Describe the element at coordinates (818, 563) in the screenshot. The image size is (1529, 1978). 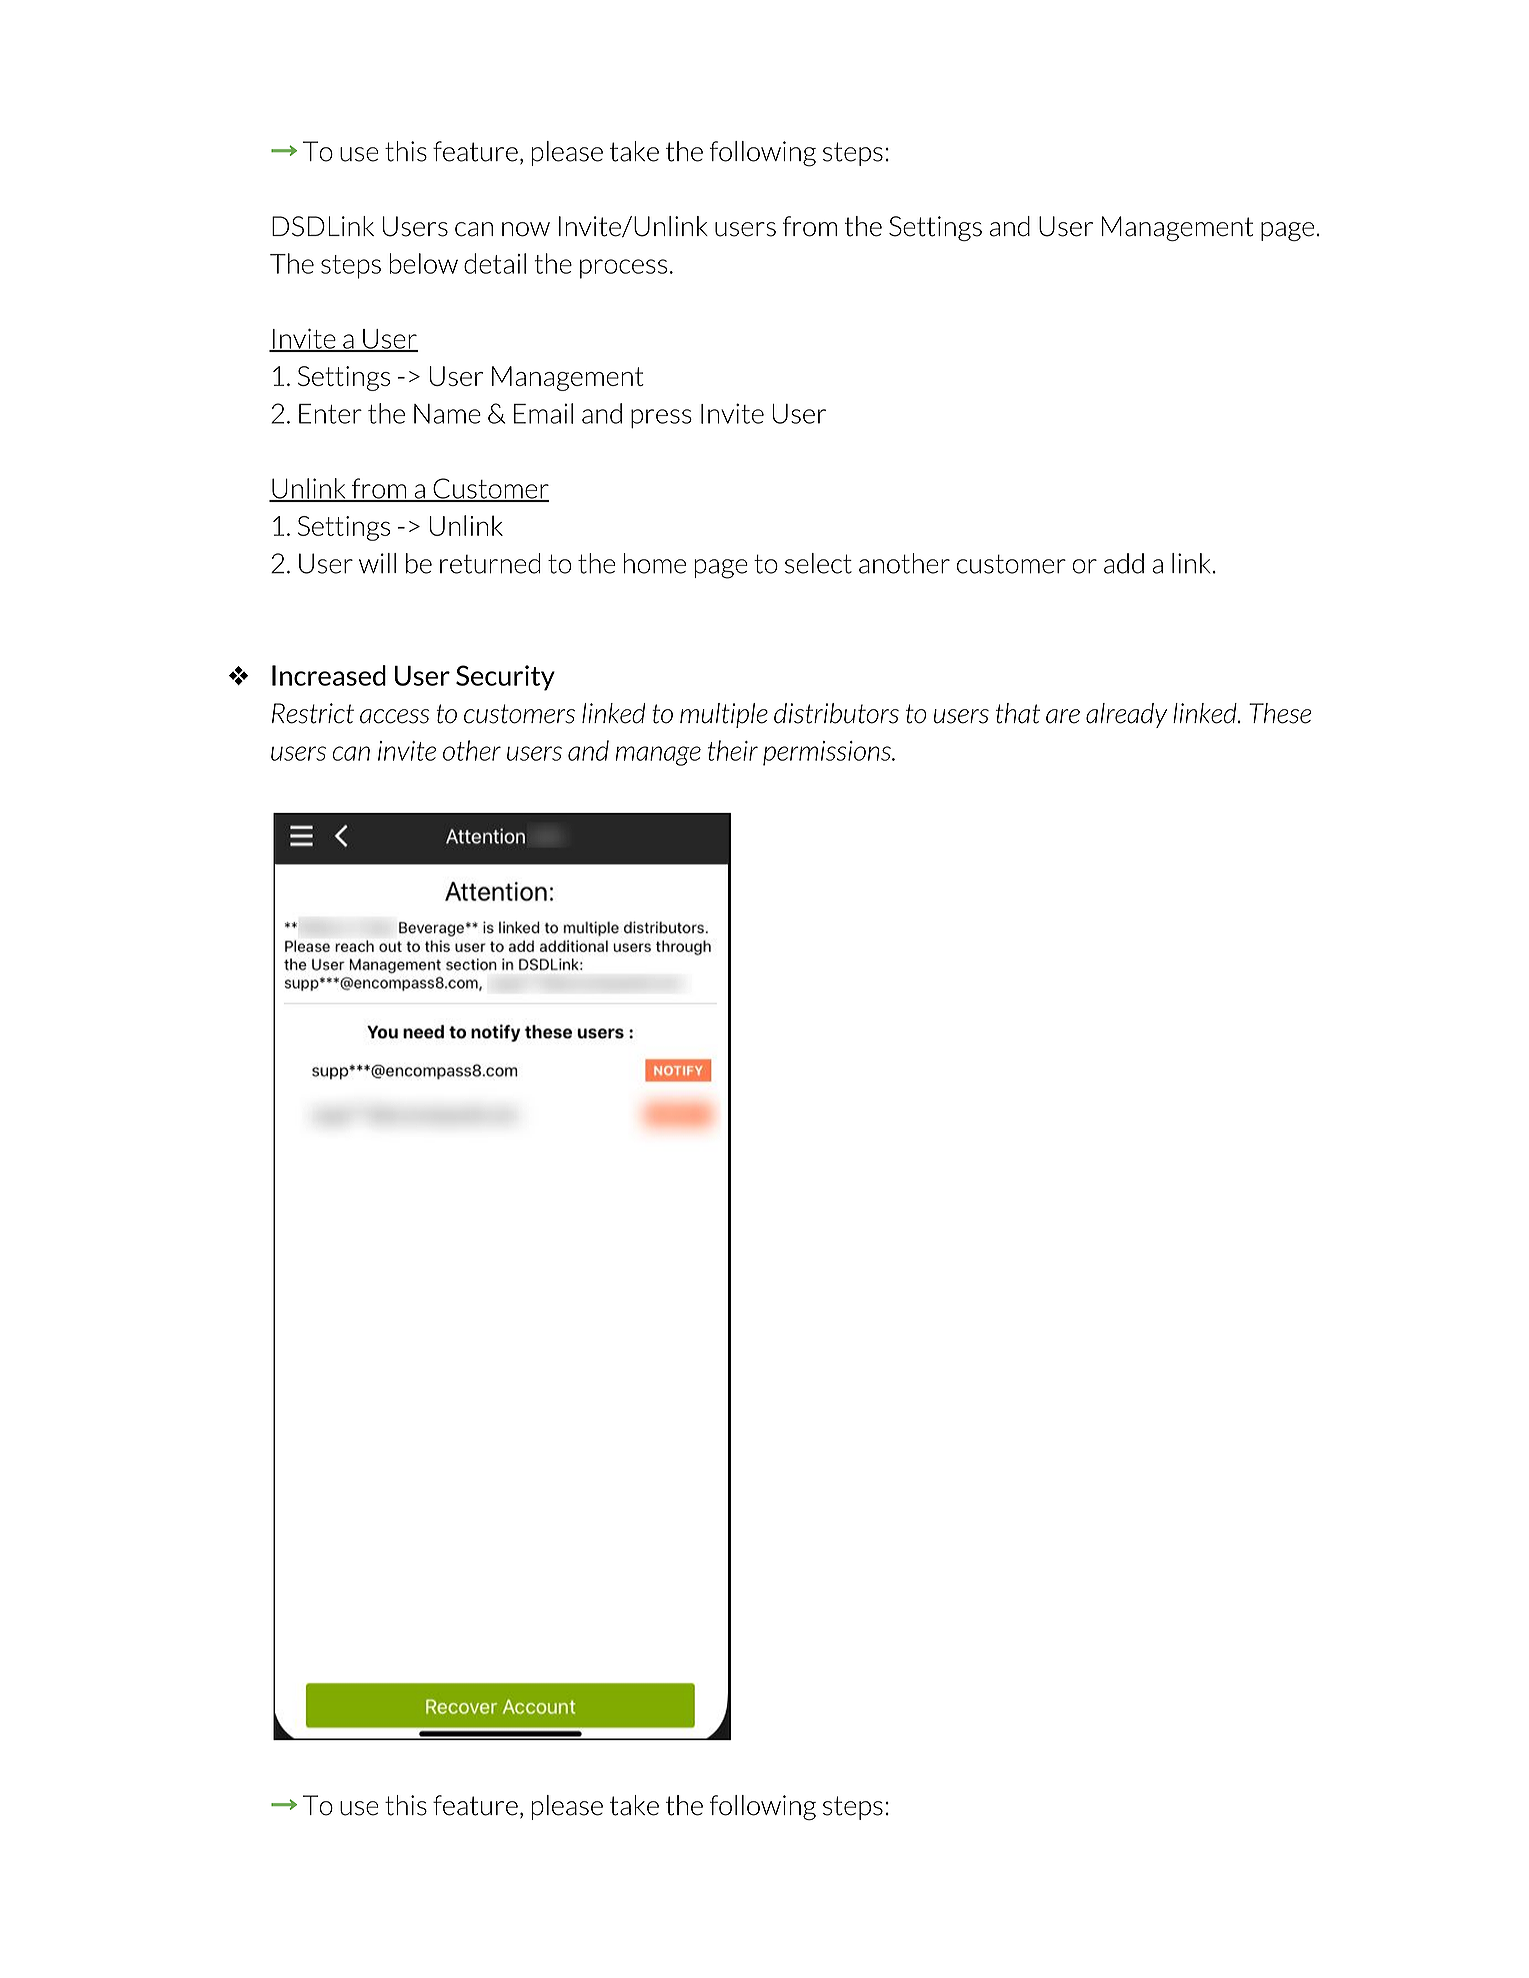
I see `select` at that location.
